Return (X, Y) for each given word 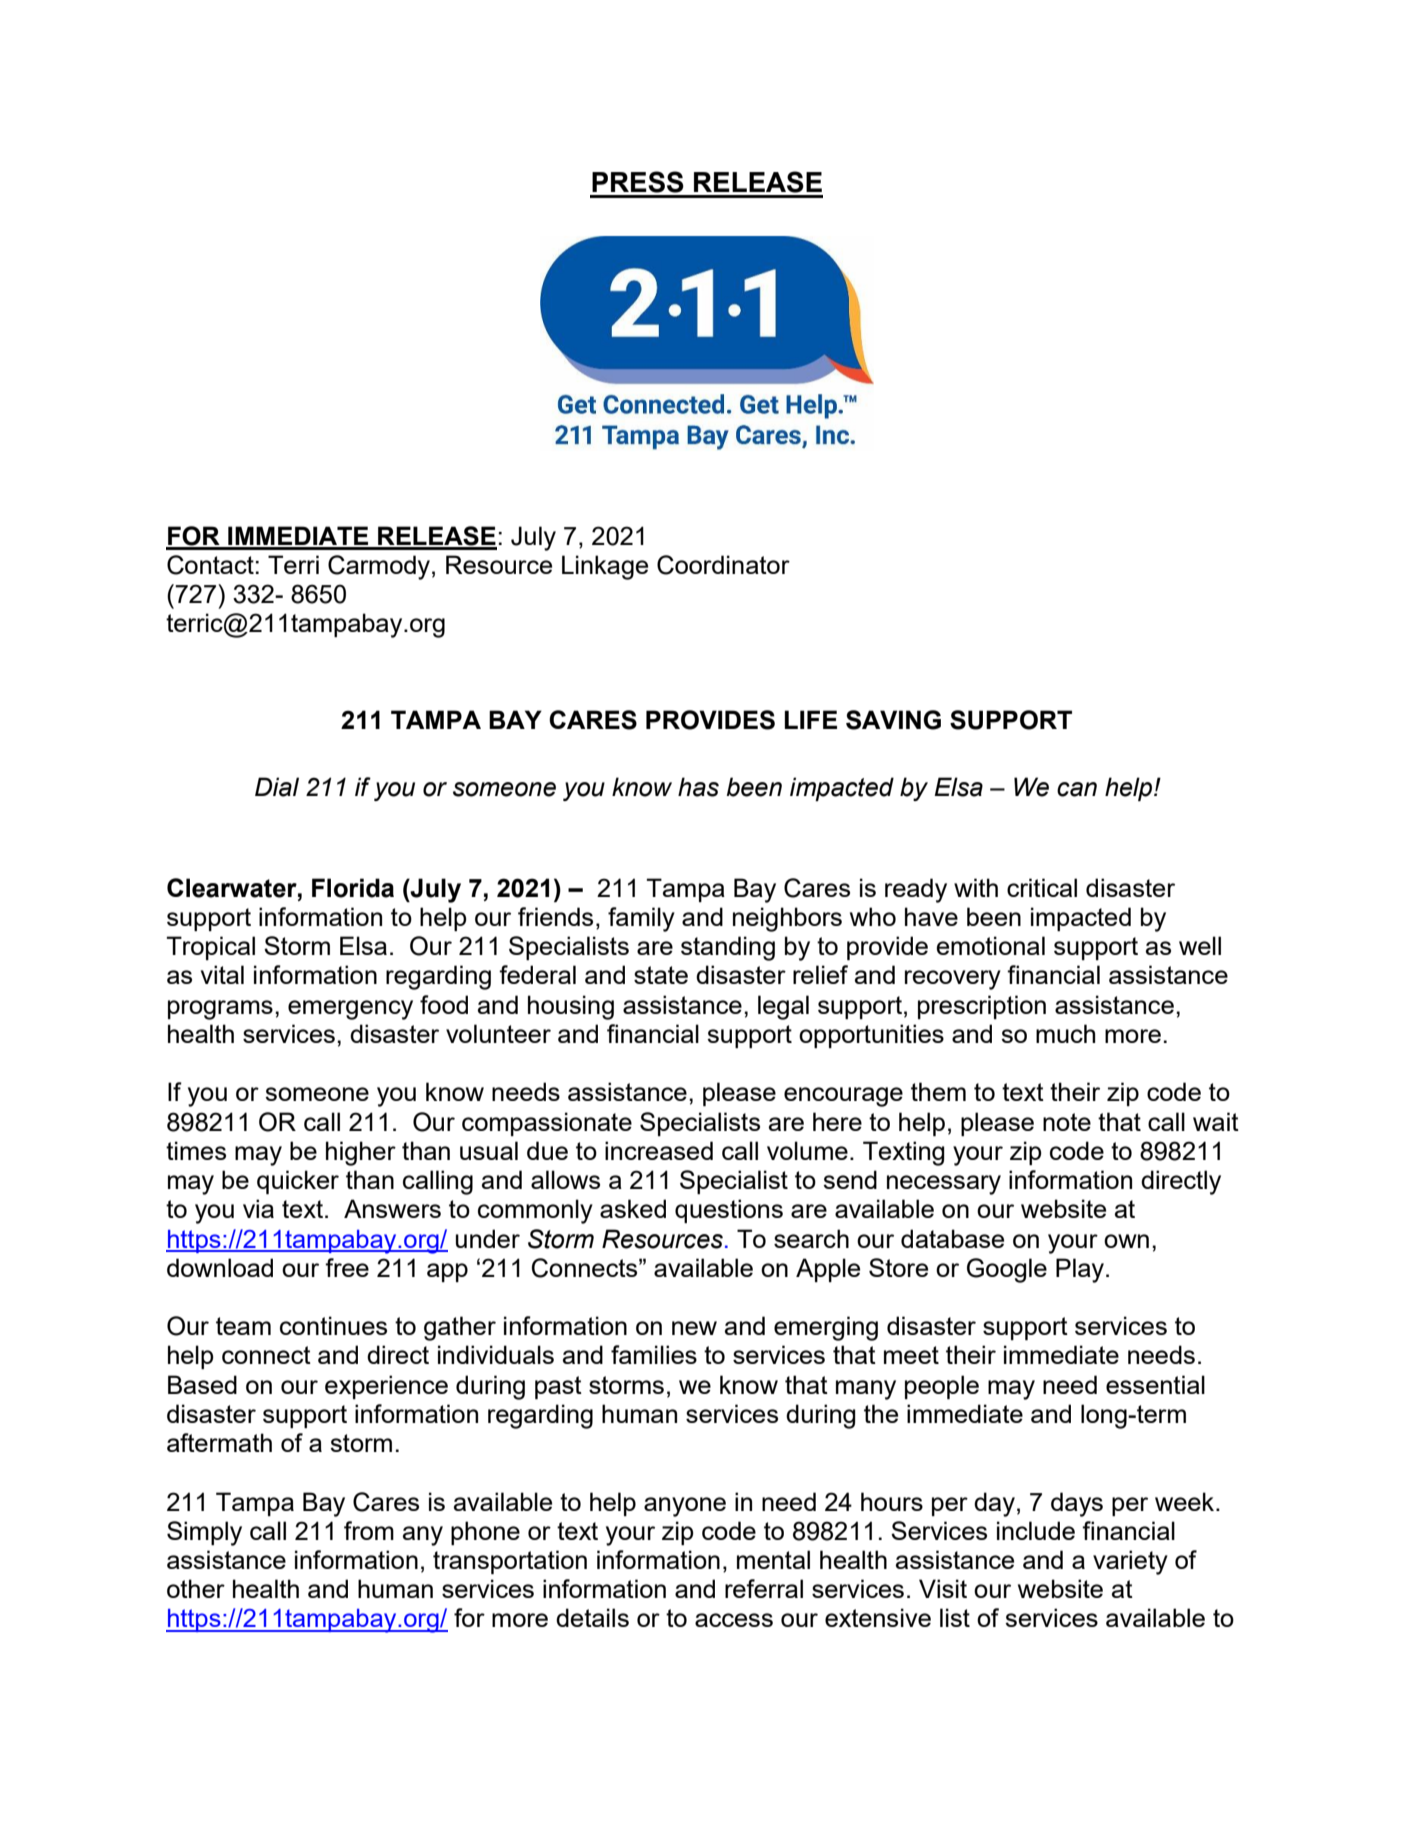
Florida (353, 888)
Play (1080, 1270)
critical (1042, 887)
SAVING (893, 720)
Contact (210, 565)
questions (729, 1211)
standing (728, 948)
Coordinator (723, 565)
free (347, 1267)
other (196, 1588)
